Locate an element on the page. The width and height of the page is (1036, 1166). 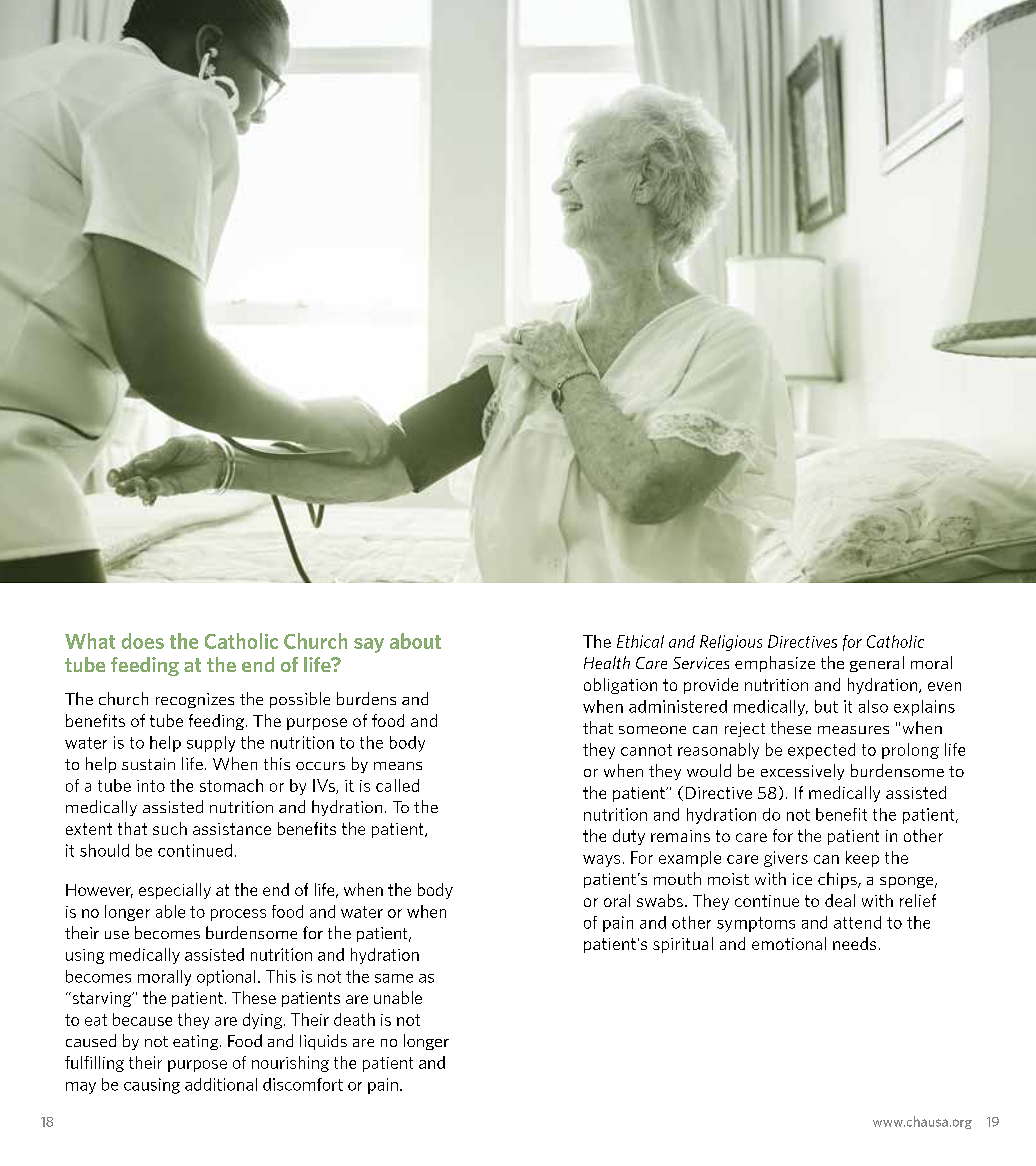
Health is located at coordinates (607, 662).
